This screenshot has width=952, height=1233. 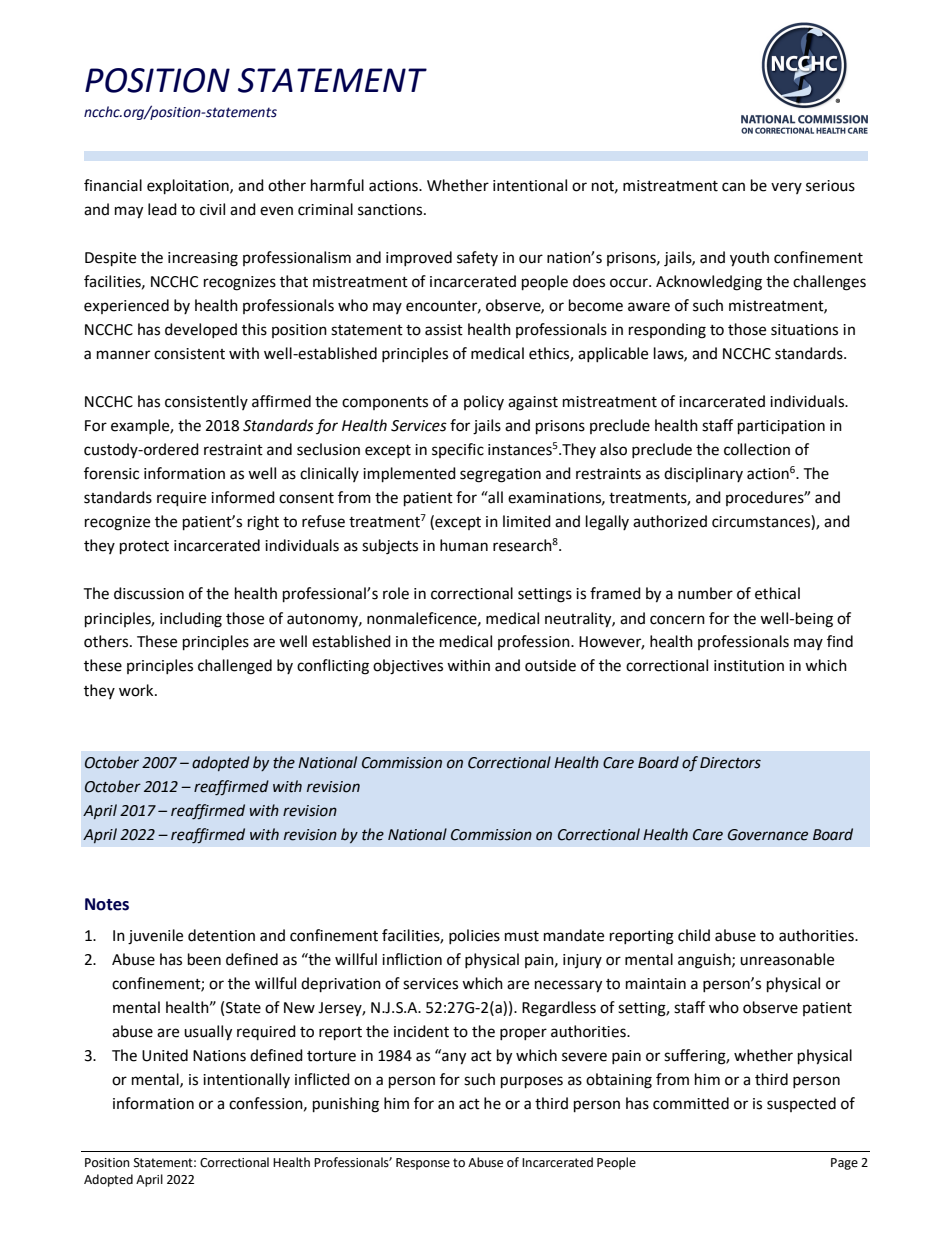 What do you see at coordinates (777, 593) in the screenshot?
I see `ethical` at bounding box center [777, 593].
